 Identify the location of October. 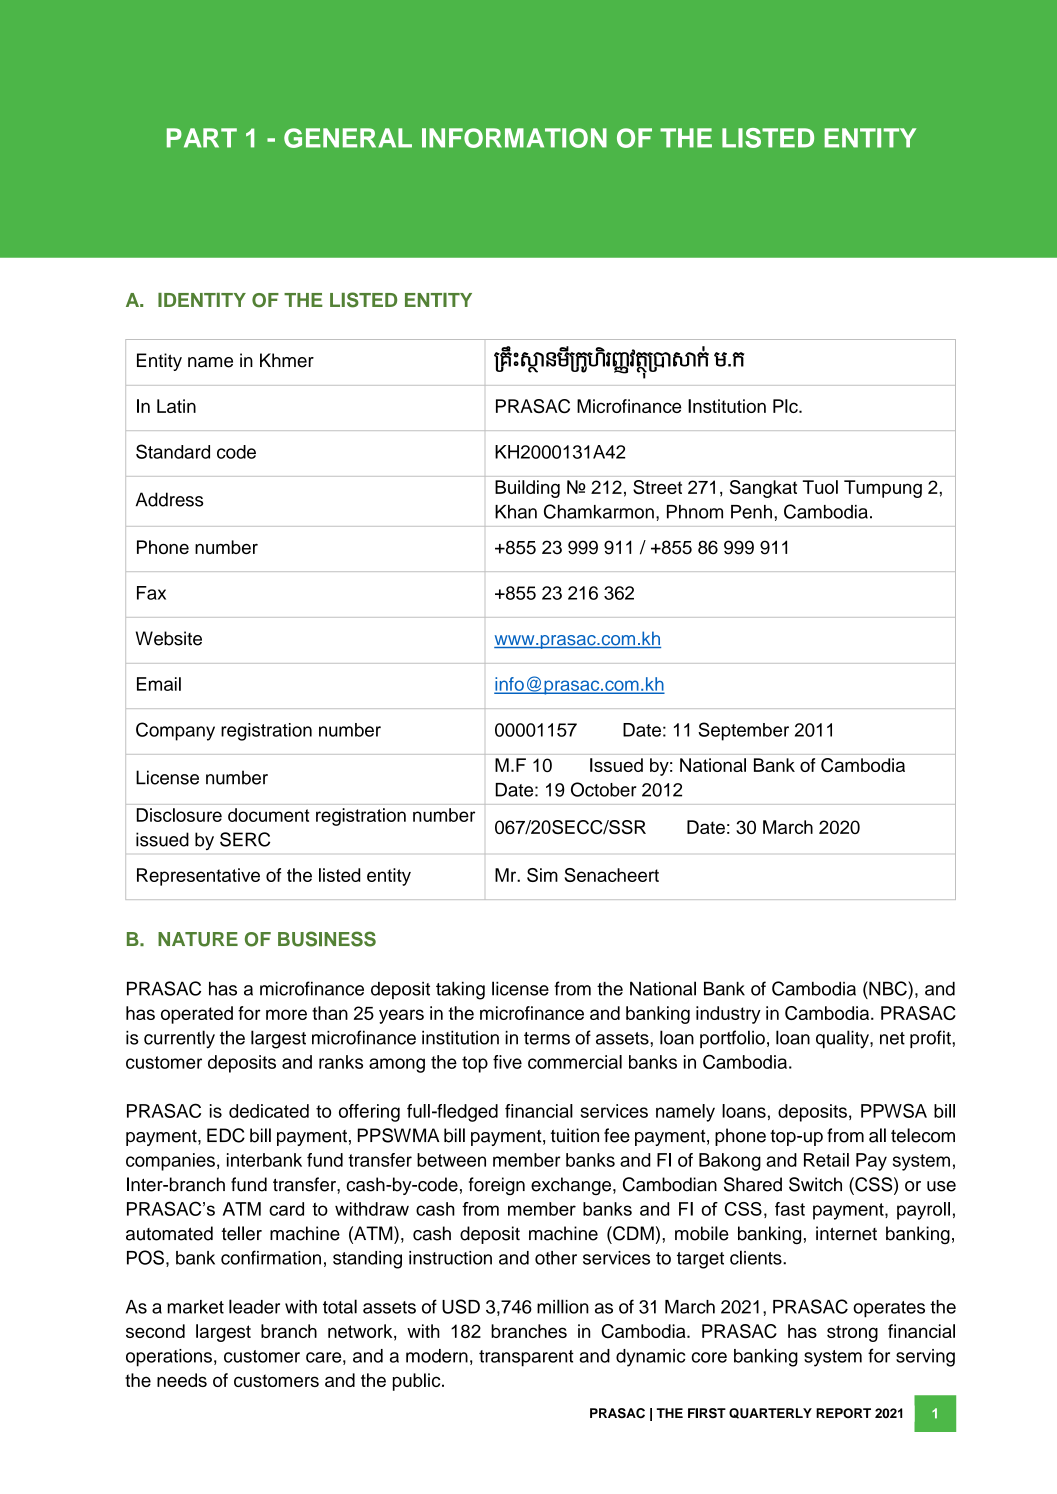
(603, 789).
